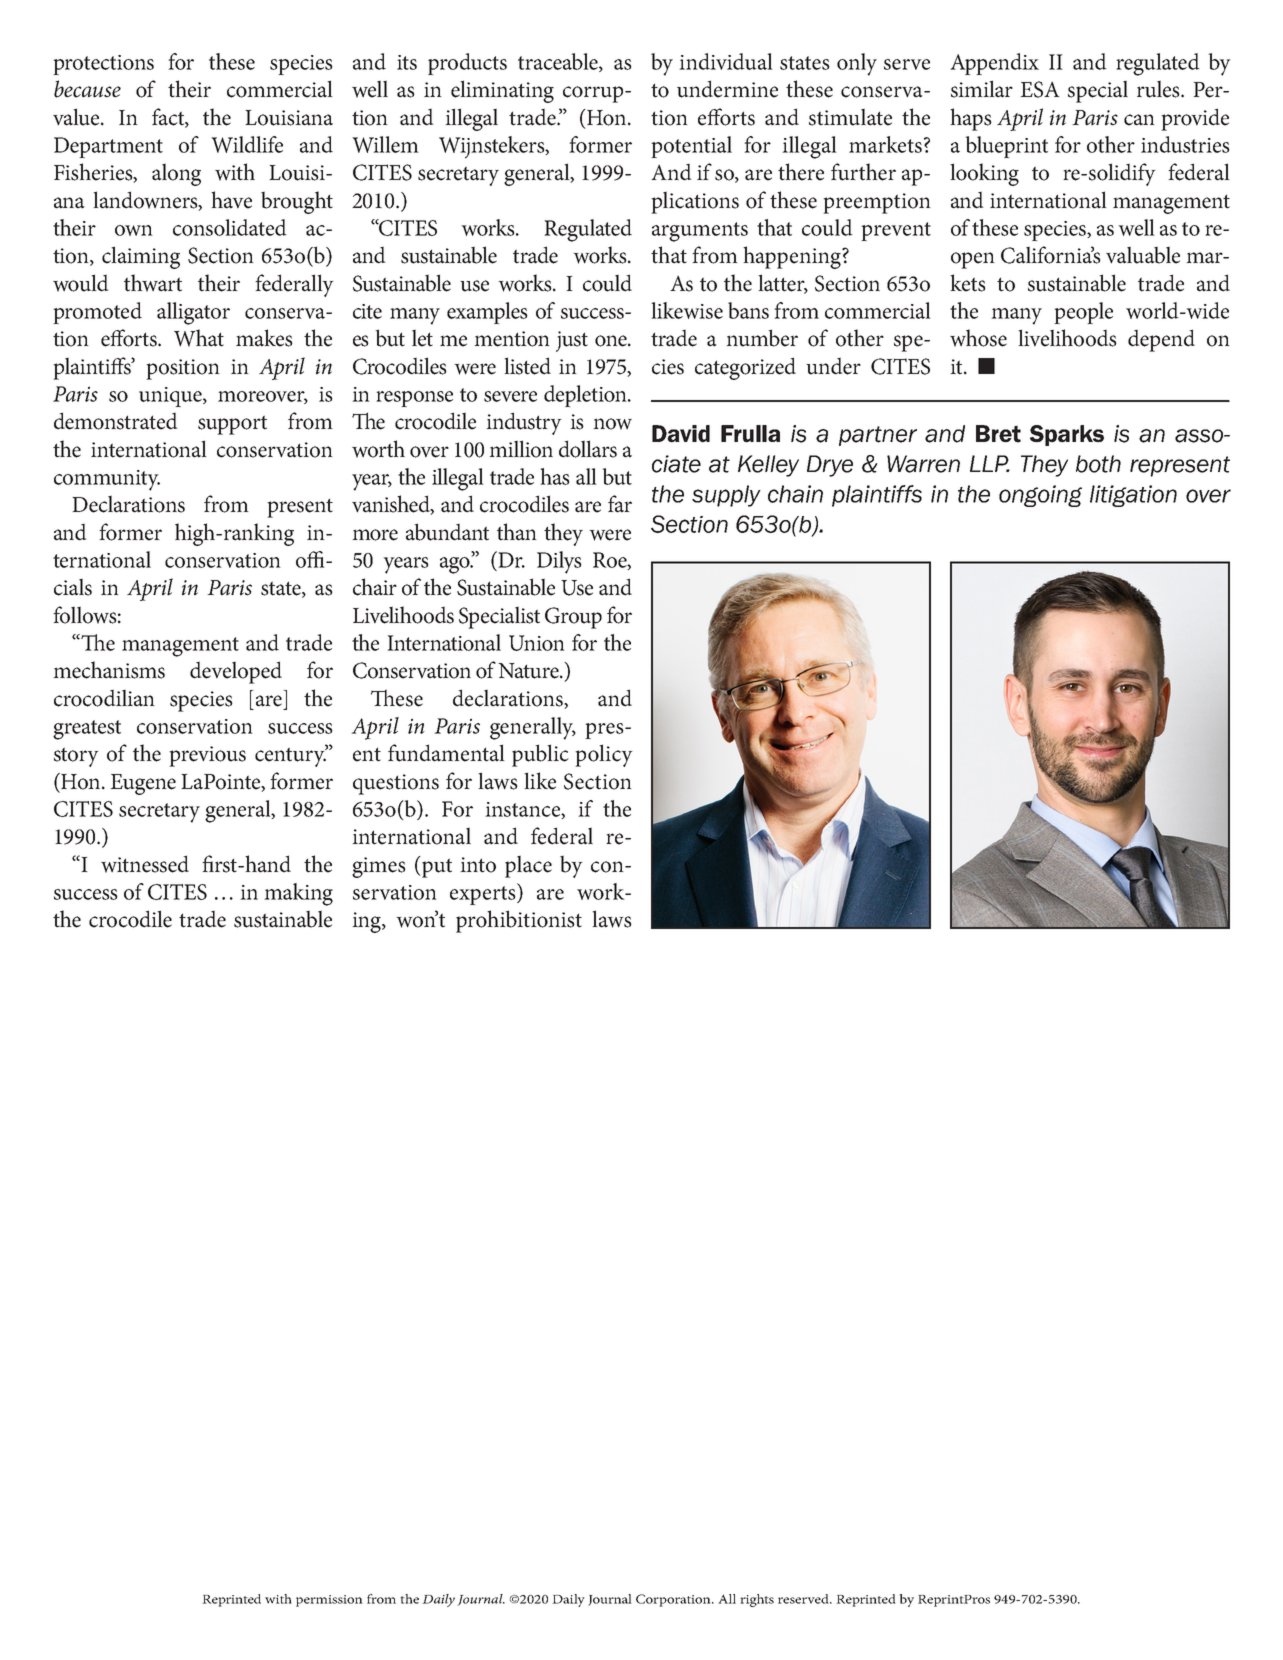  Describe the element at coordinates (232, 425) in the image. I see `support` at that location.
